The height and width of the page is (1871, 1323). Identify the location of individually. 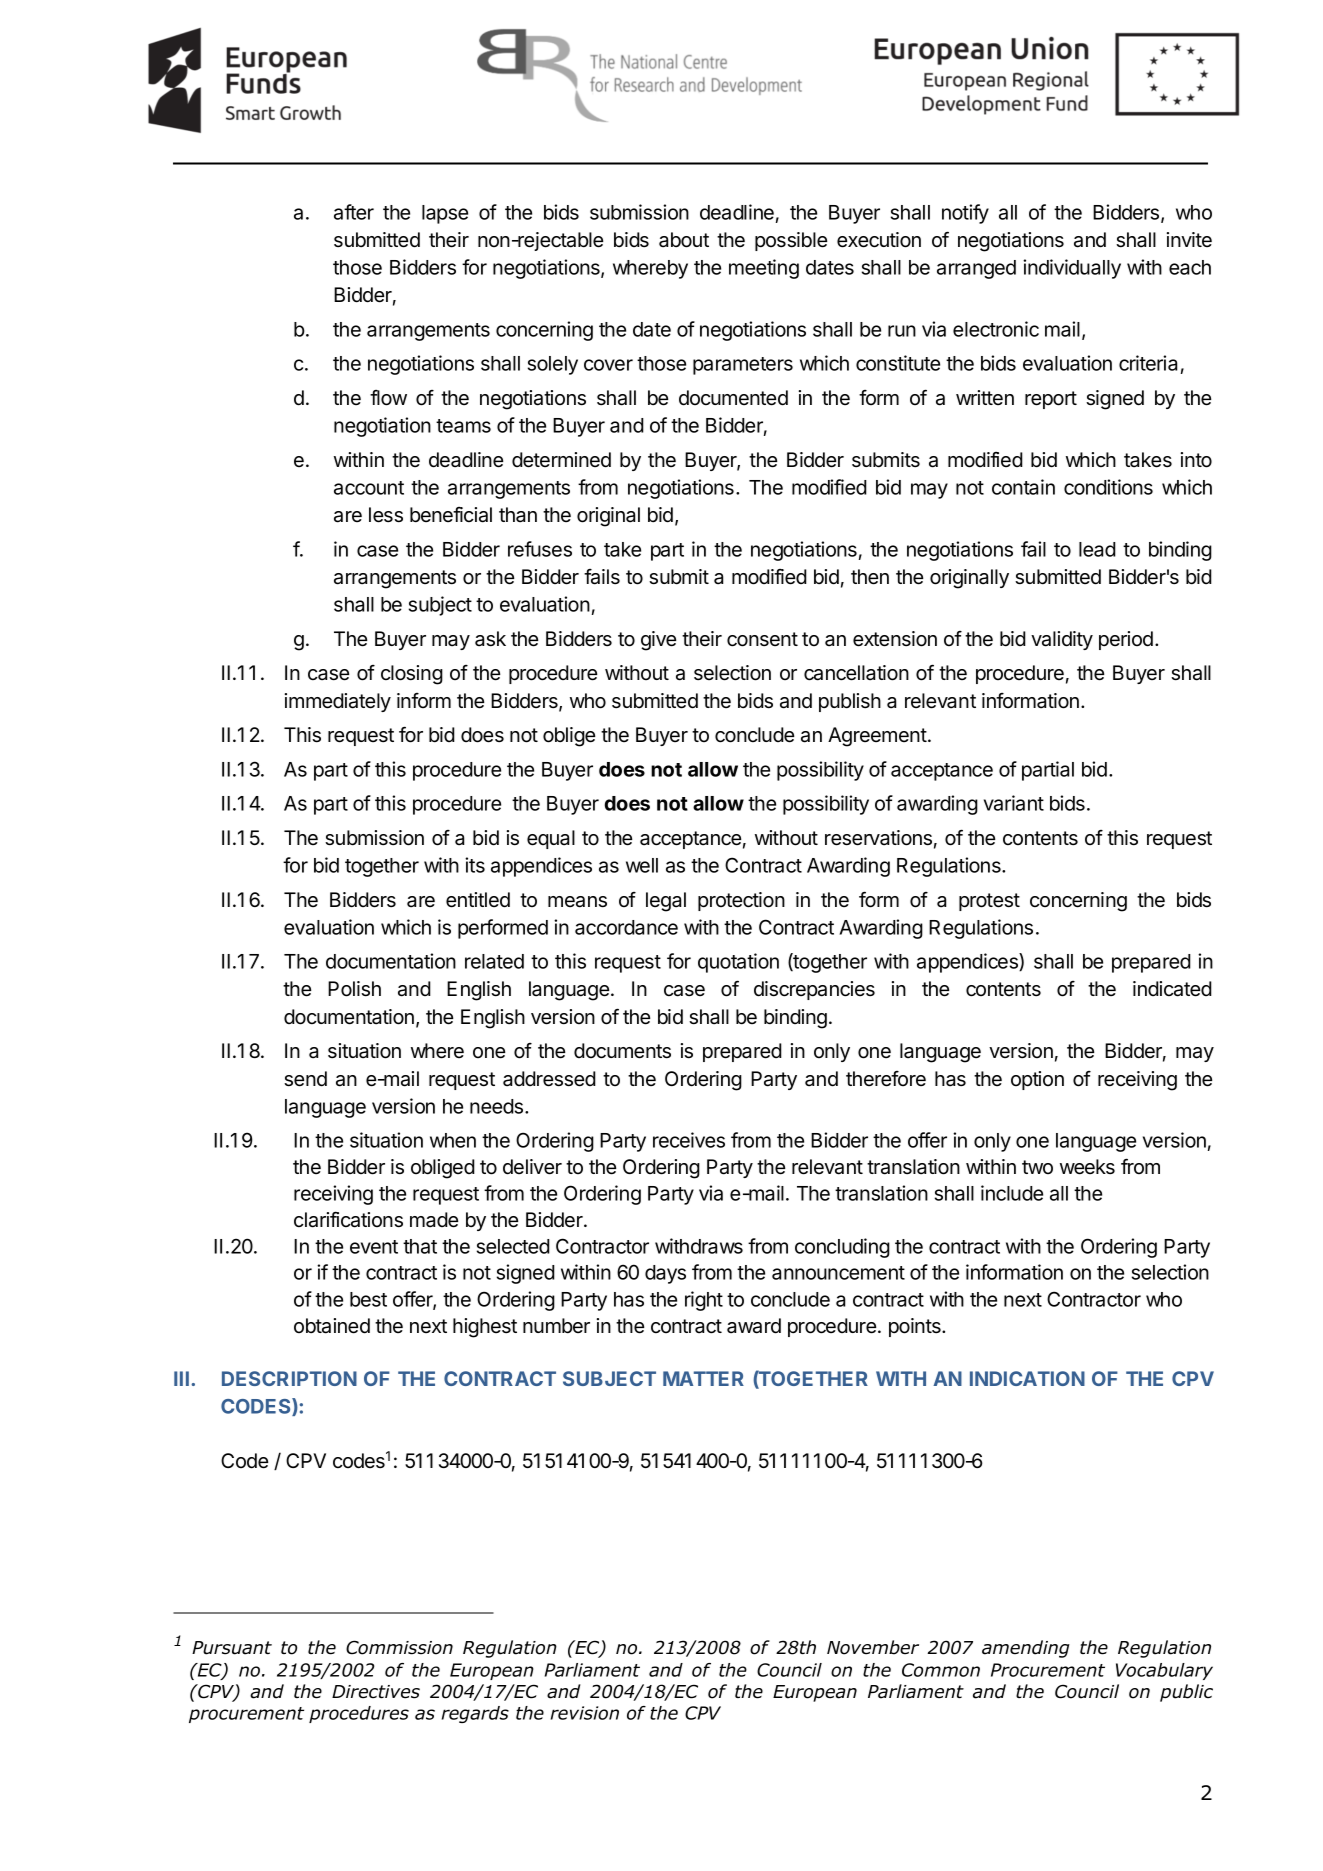
(1072, 269).
